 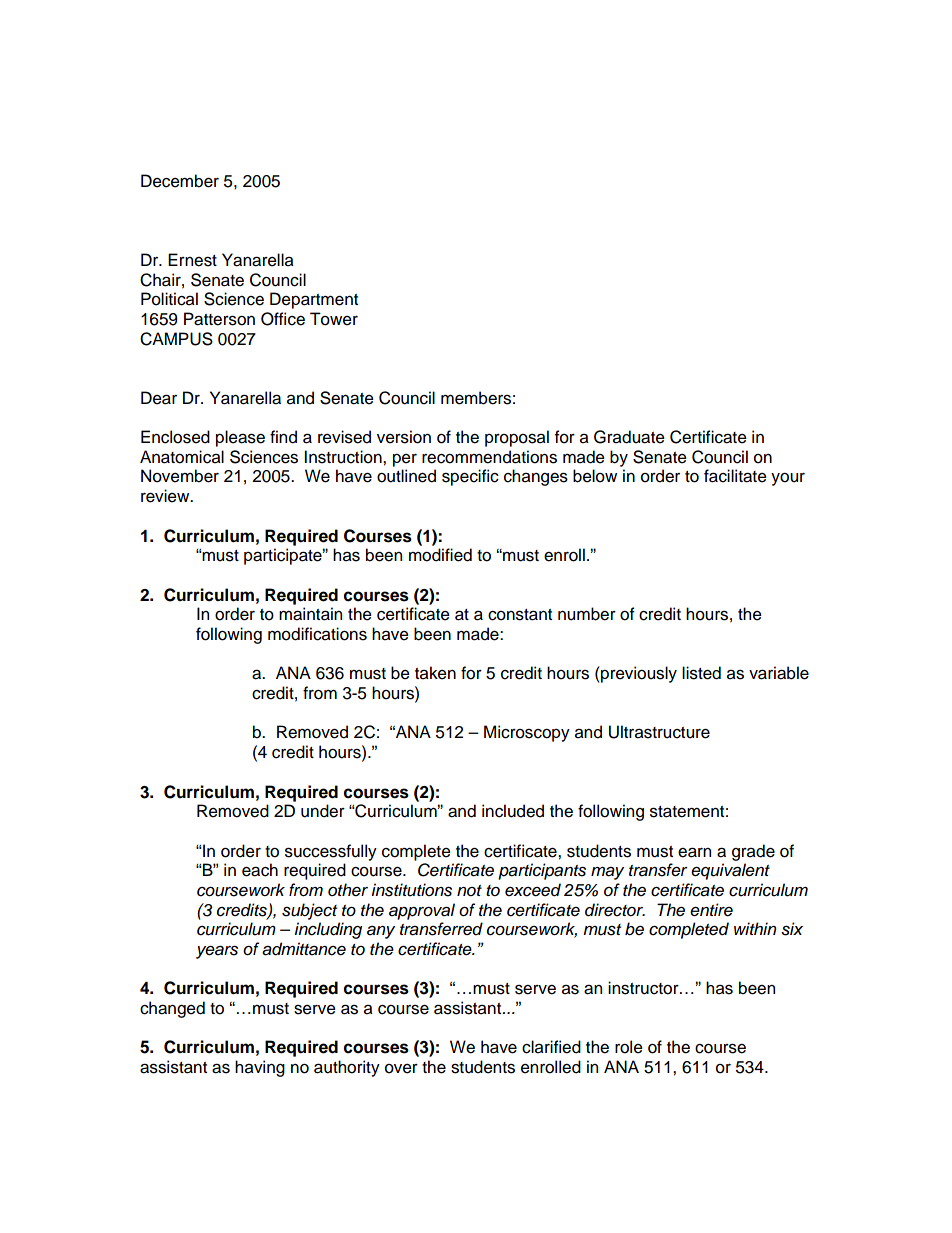 What do you see at coordinates (323, 811) in the screenshot?
I see `under` at bounding box center [323, 811].
